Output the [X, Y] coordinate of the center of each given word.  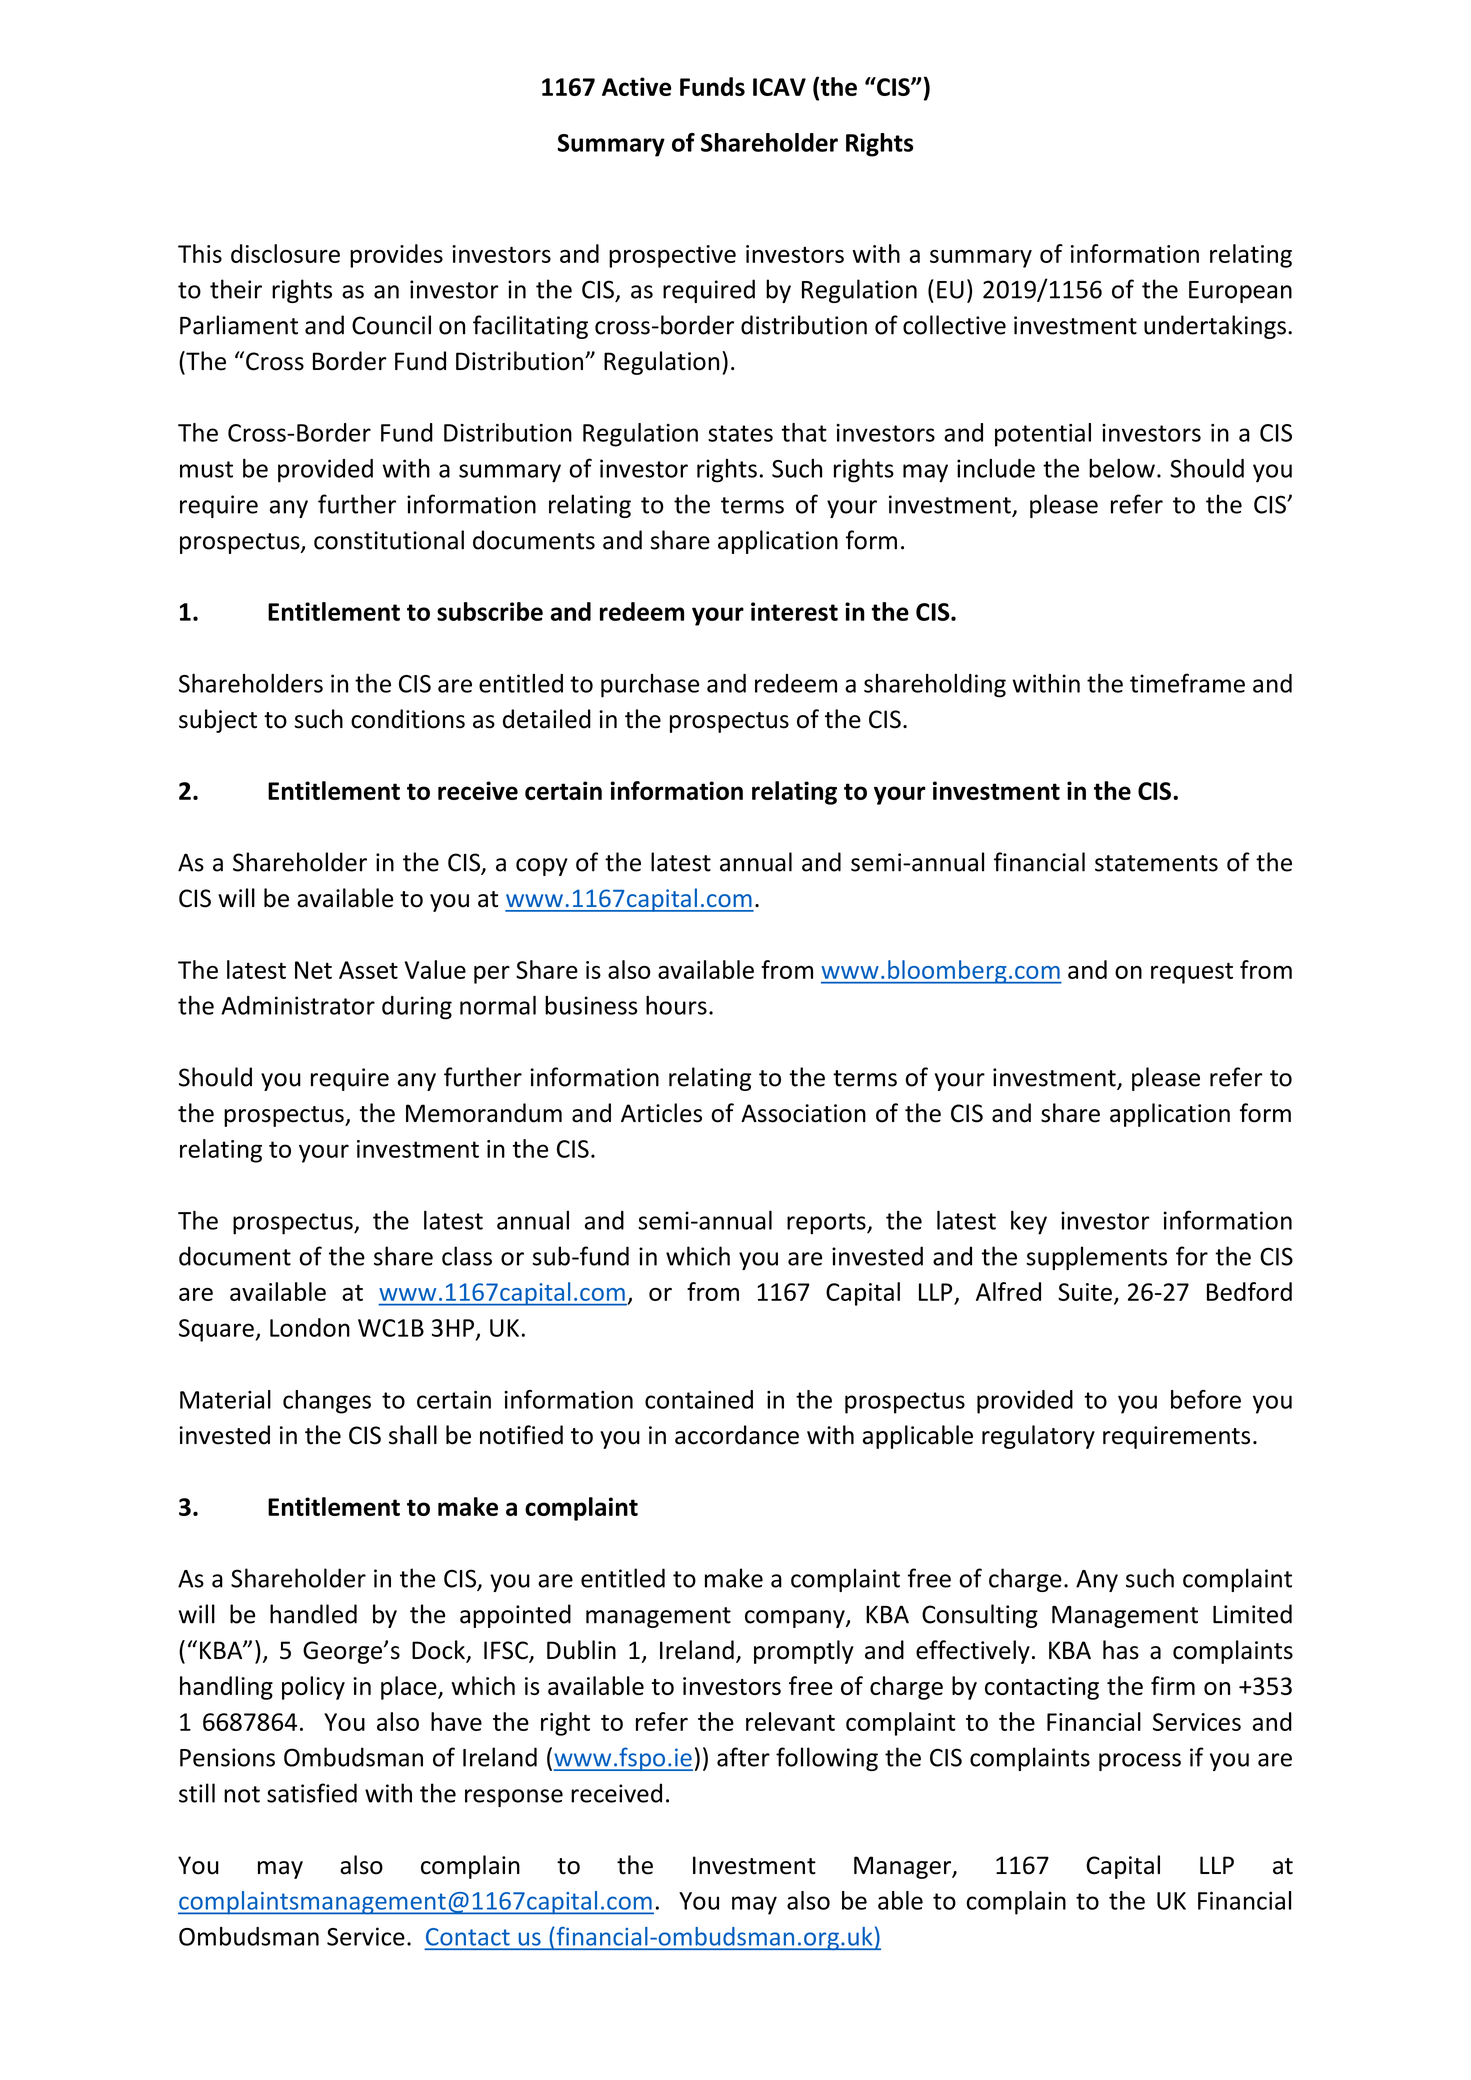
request [1192, 973]
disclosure [285, 253]
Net [313, 970]
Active [637, 86]
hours [676, 1005]
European [1240, 292]
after [743, 1757]
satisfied [312, 1793]
